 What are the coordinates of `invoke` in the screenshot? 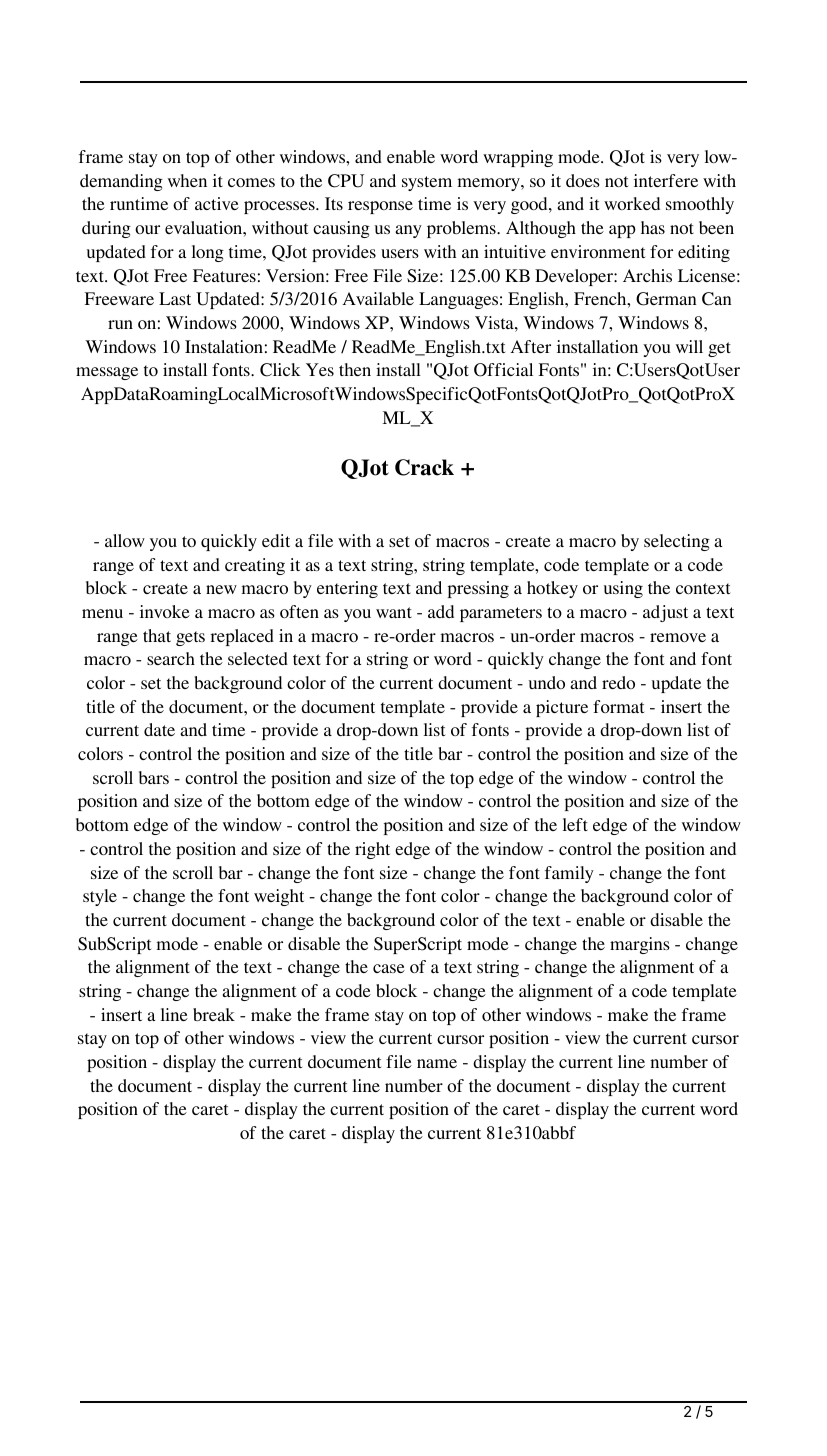 It's located at (165, 611).
